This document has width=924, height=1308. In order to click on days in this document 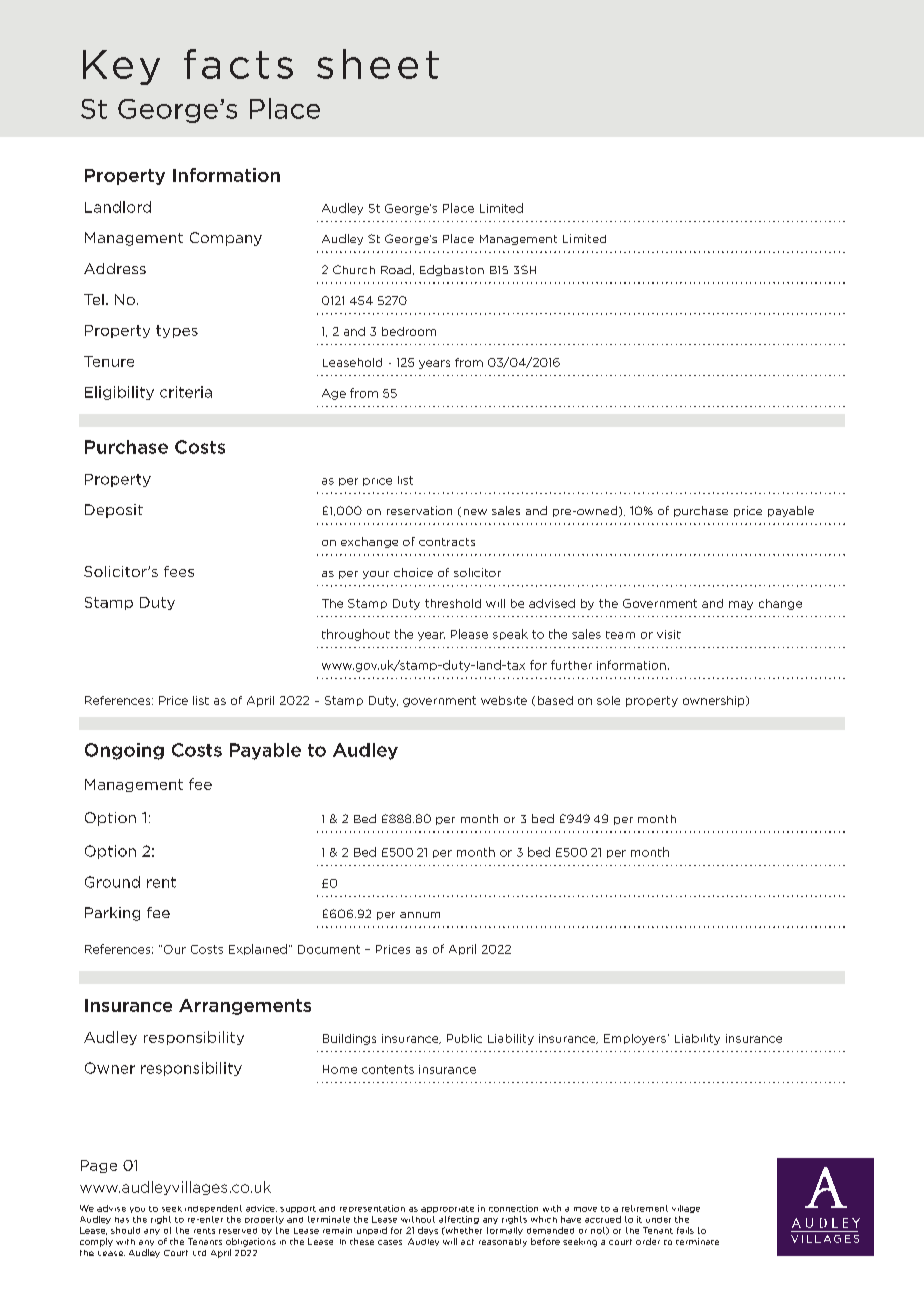, I will do `click(428, 1231)`.
